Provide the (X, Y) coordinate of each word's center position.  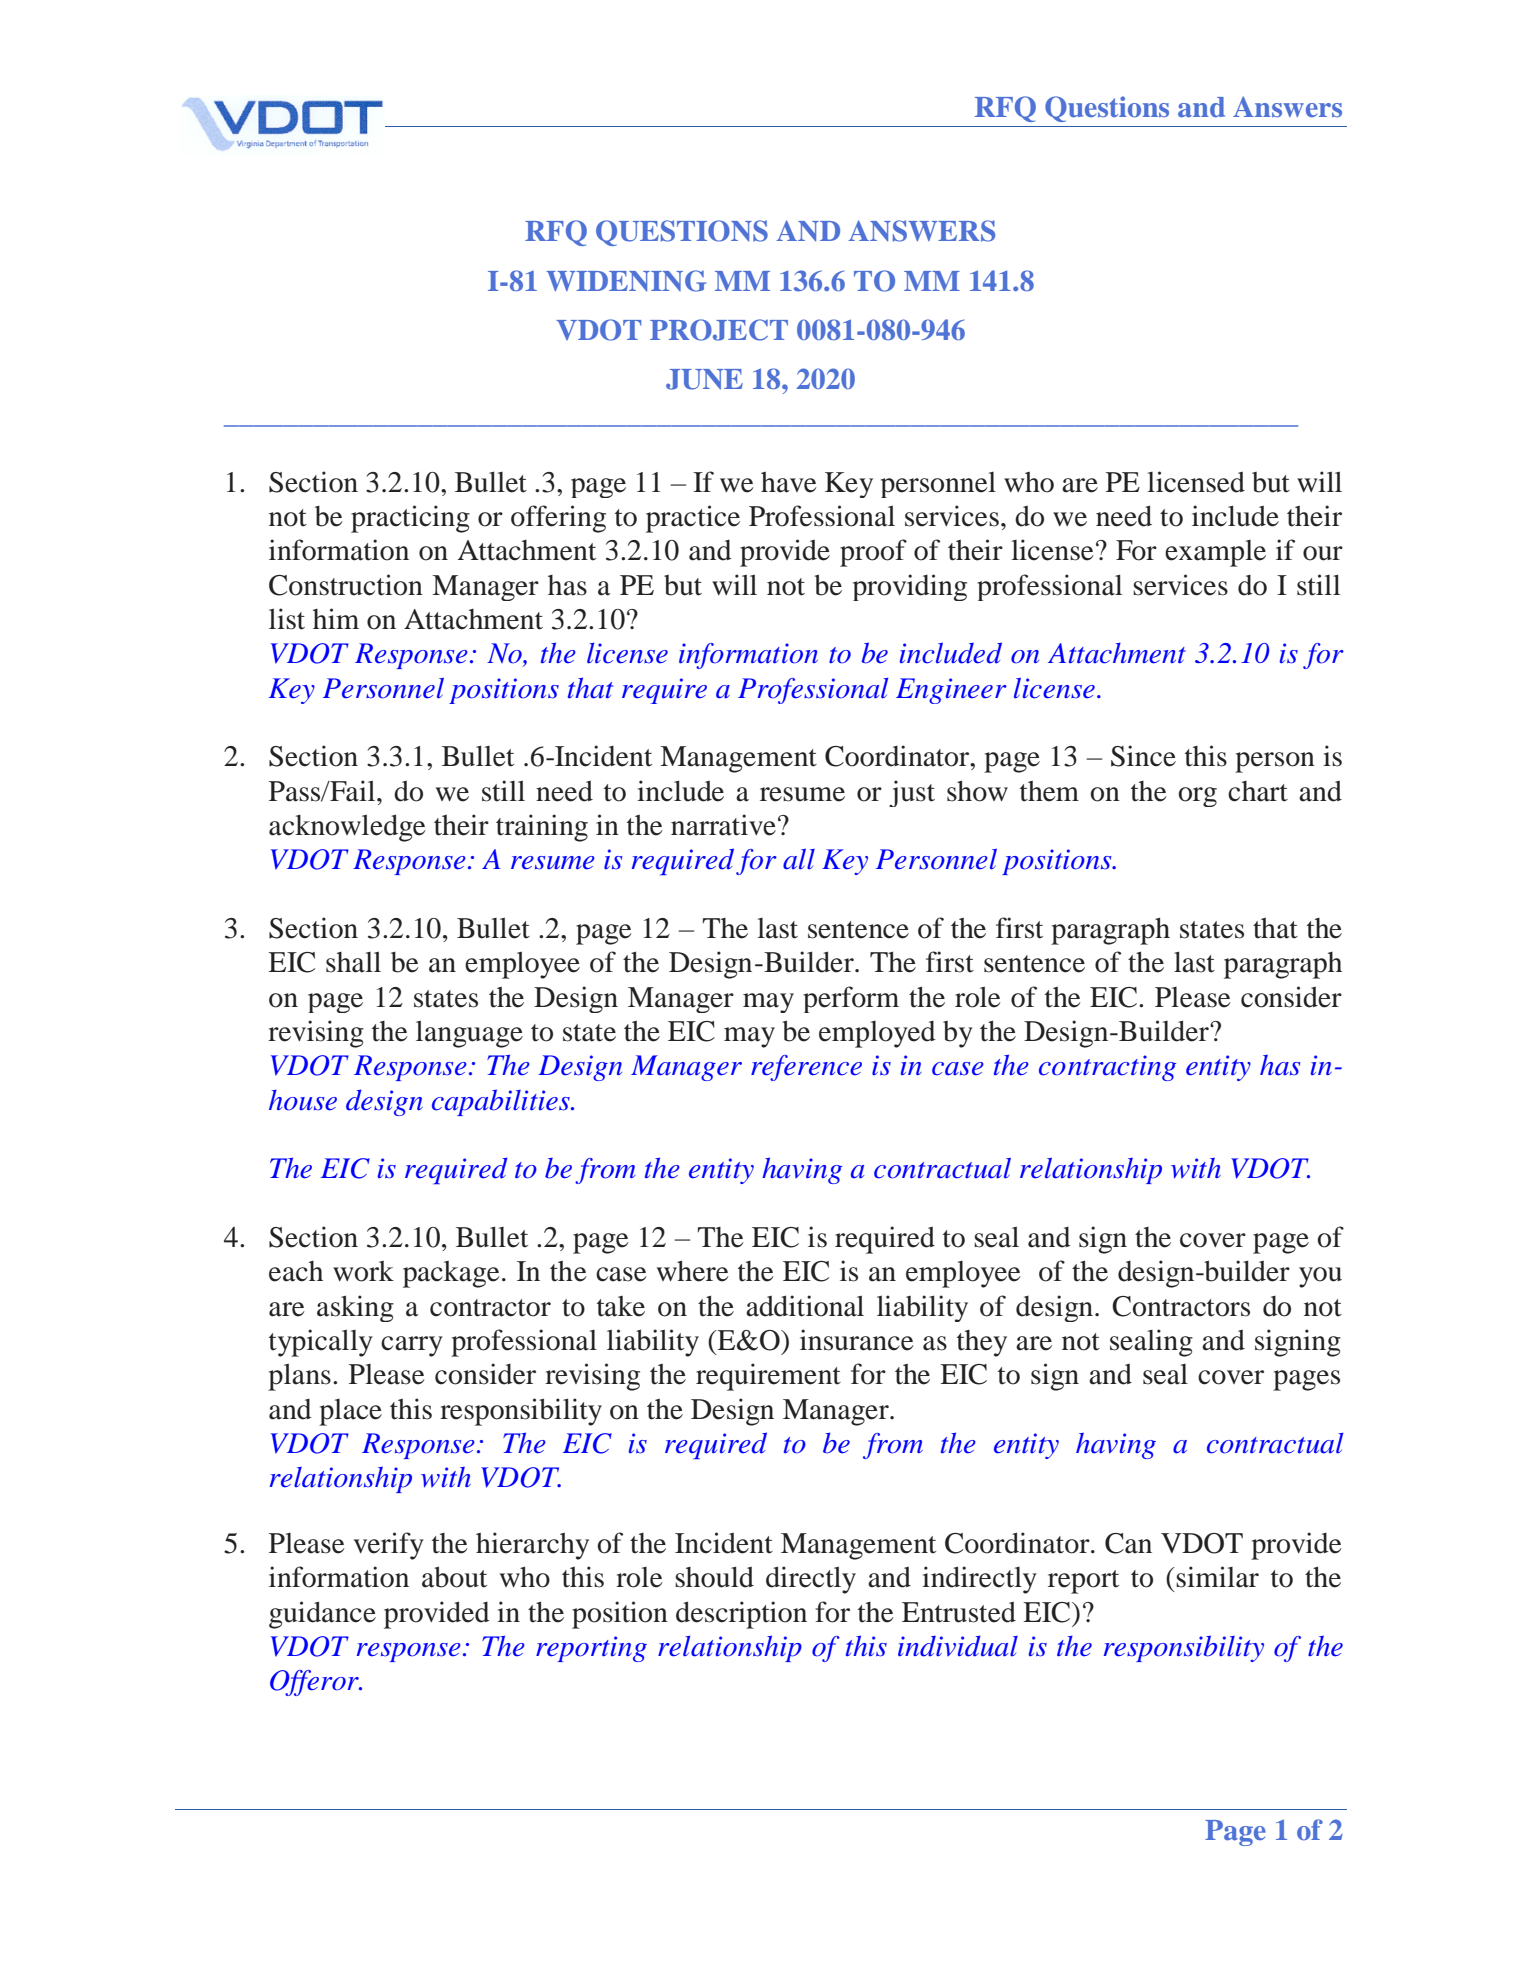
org (1197, 797)
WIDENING (626, 281)
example (1215, 553)
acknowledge (347, 828)
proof (873, 553)
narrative (723, 825)
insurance (857, 1340)
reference (806, 1068)
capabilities (502, 1102)
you (1320, 1277)
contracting (1107, 1068)
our (1323, 553)
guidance (322, 1615)
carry (412, 1346)
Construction (346, 585)
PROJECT (719, 330)
